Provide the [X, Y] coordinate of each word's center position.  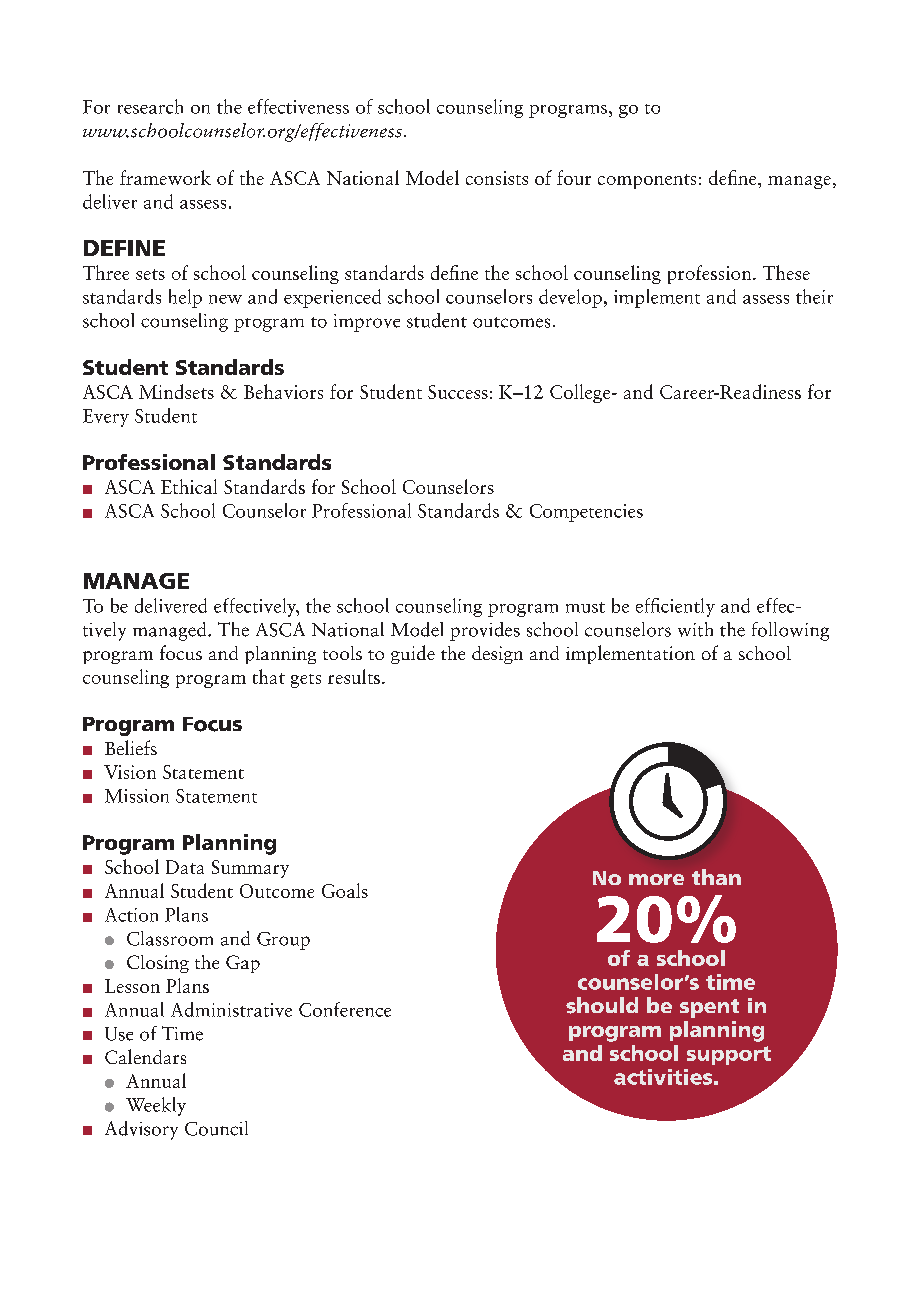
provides [485, 631]
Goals [345, 890]
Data [185, 867]
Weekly [156, 1106]
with [695, 629]
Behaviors [283, 391]
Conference [345, 1009]
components [647, 181]
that [269, 676]
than [716, 877]
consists [497, 178]
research [150, 106]
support [729, 1055]
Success [458, 392]
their [814, 296]
